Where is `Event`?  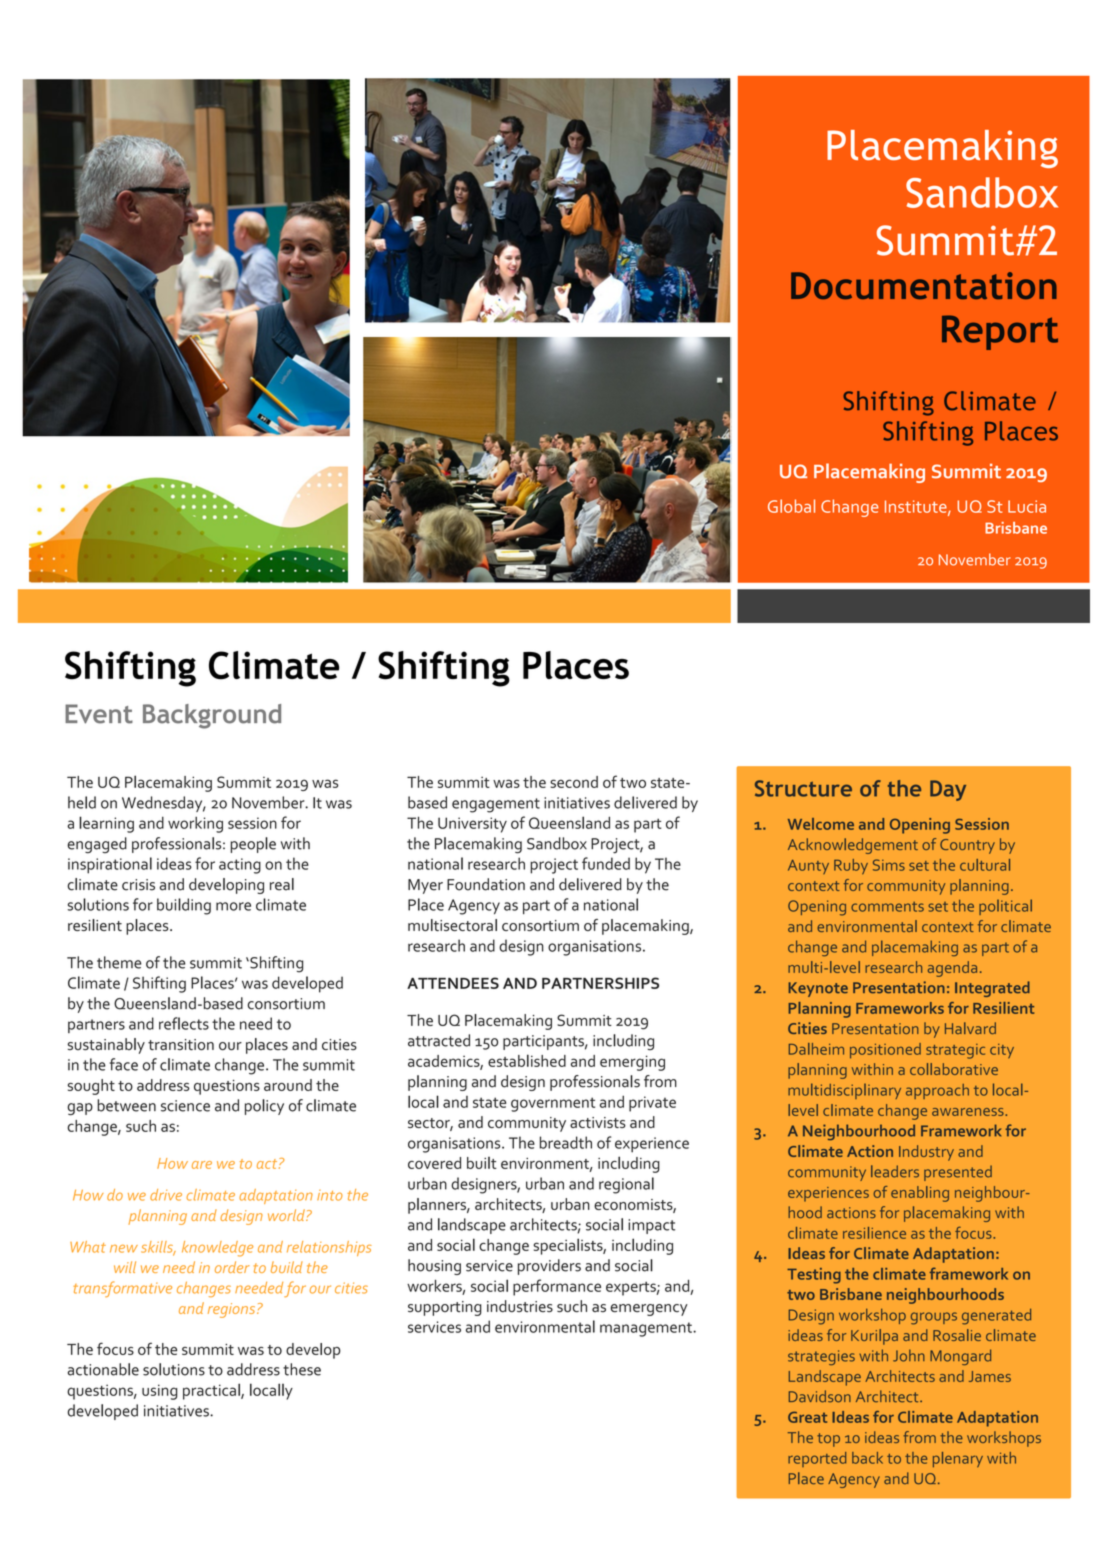
Event is located at coordinates (99, 714).
